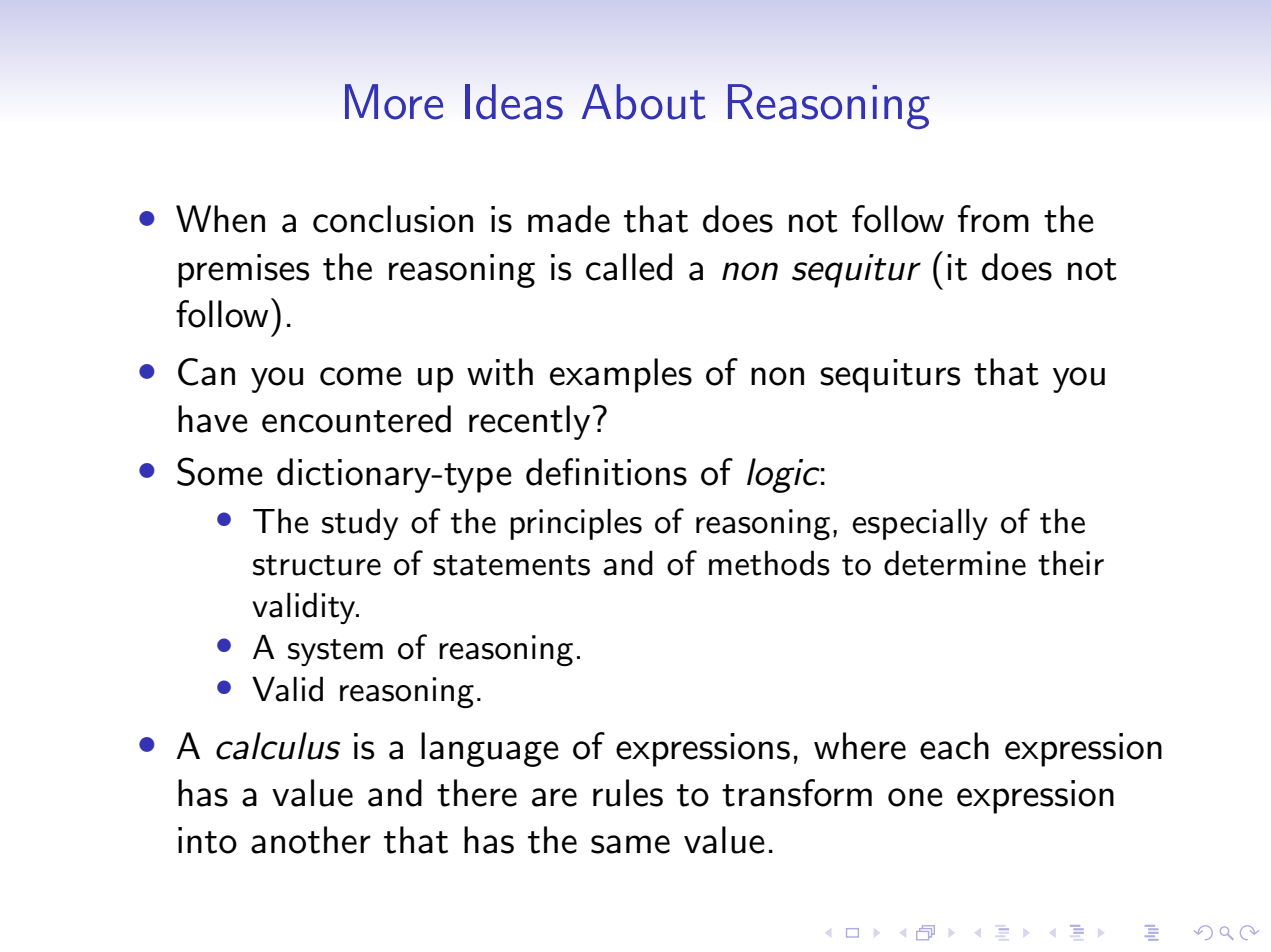 The height and width of the screenshot is (952, 1271). What do you see at coordinates (394, 102) in the screenshot?
I see `More` at bounding box center [394, 102].
